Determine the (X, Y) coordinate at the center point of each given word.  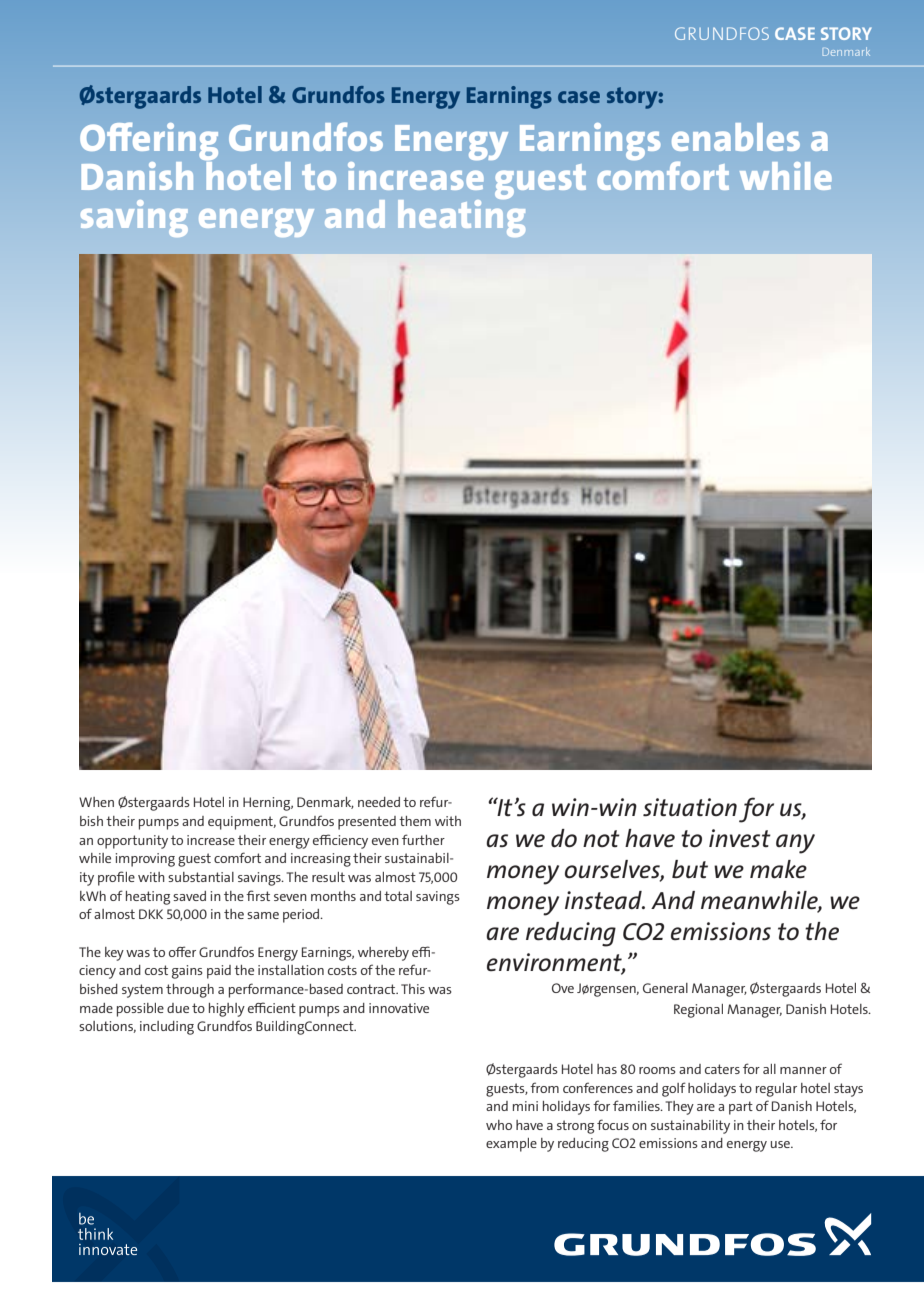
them (415, 821)
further (423, 839)
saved (189, 896)
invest (740, 838)
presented (367, 823)
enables (736, 137)
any (795, 844)
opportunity (132, 842)
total (398, 896)
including (167, 1028)
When (96, 802)
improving (145, 860)
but (690, 869)
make (778, 869)
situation (690, 807)
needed (379, 802)
